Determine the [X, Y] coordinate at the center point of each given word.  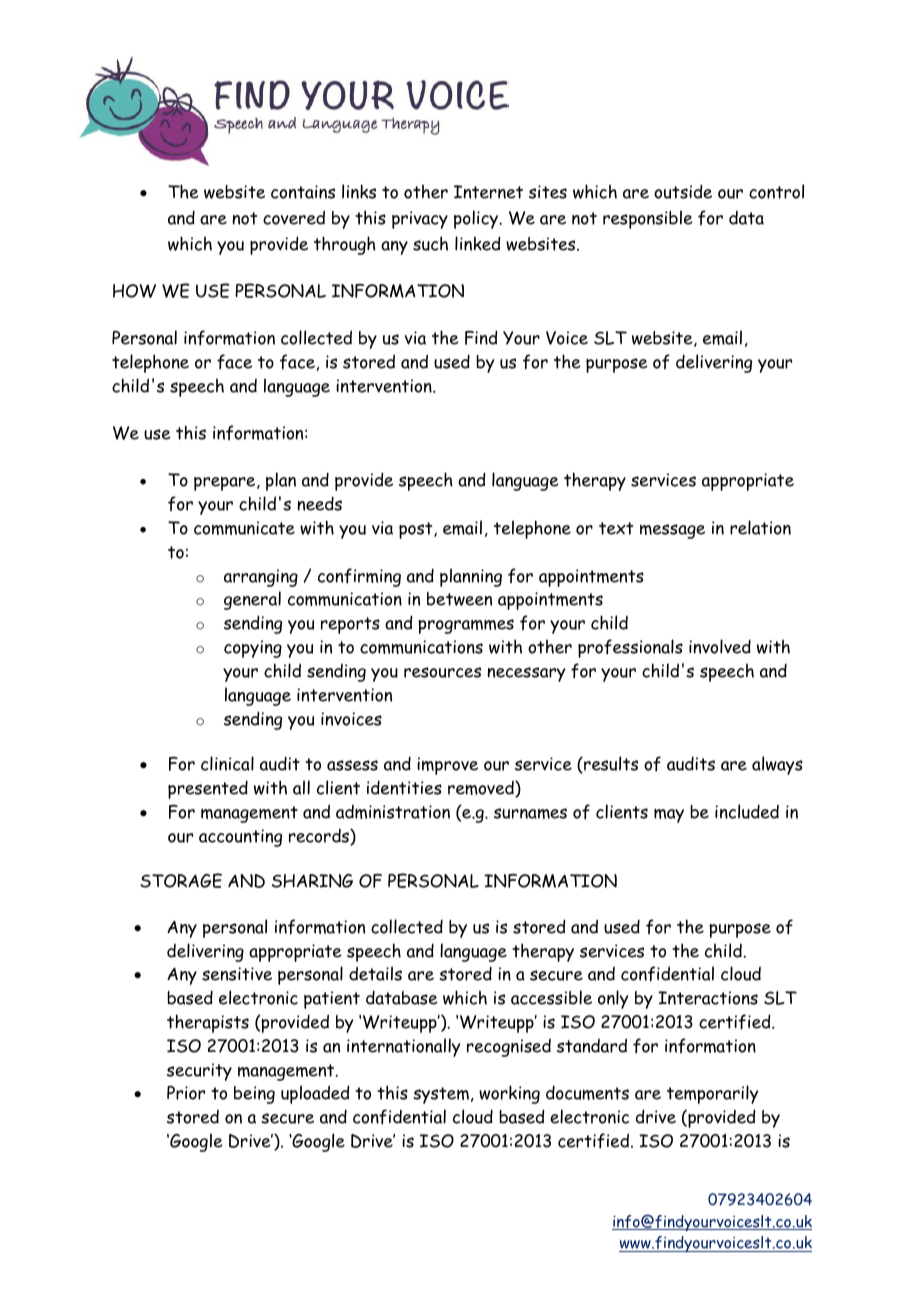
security [199, 1072]
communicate [244, 528]
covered [294, 217]
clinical [227, 763]
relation [760, 527]
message [672, 531]
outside [683, 191]
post [417, 530]
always [777, 765]
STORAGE [181, 880]
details [375, 973]
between [459, 599]
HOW [134, 291]
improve [447, 766]
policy [477, 219]
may [669, 815]
